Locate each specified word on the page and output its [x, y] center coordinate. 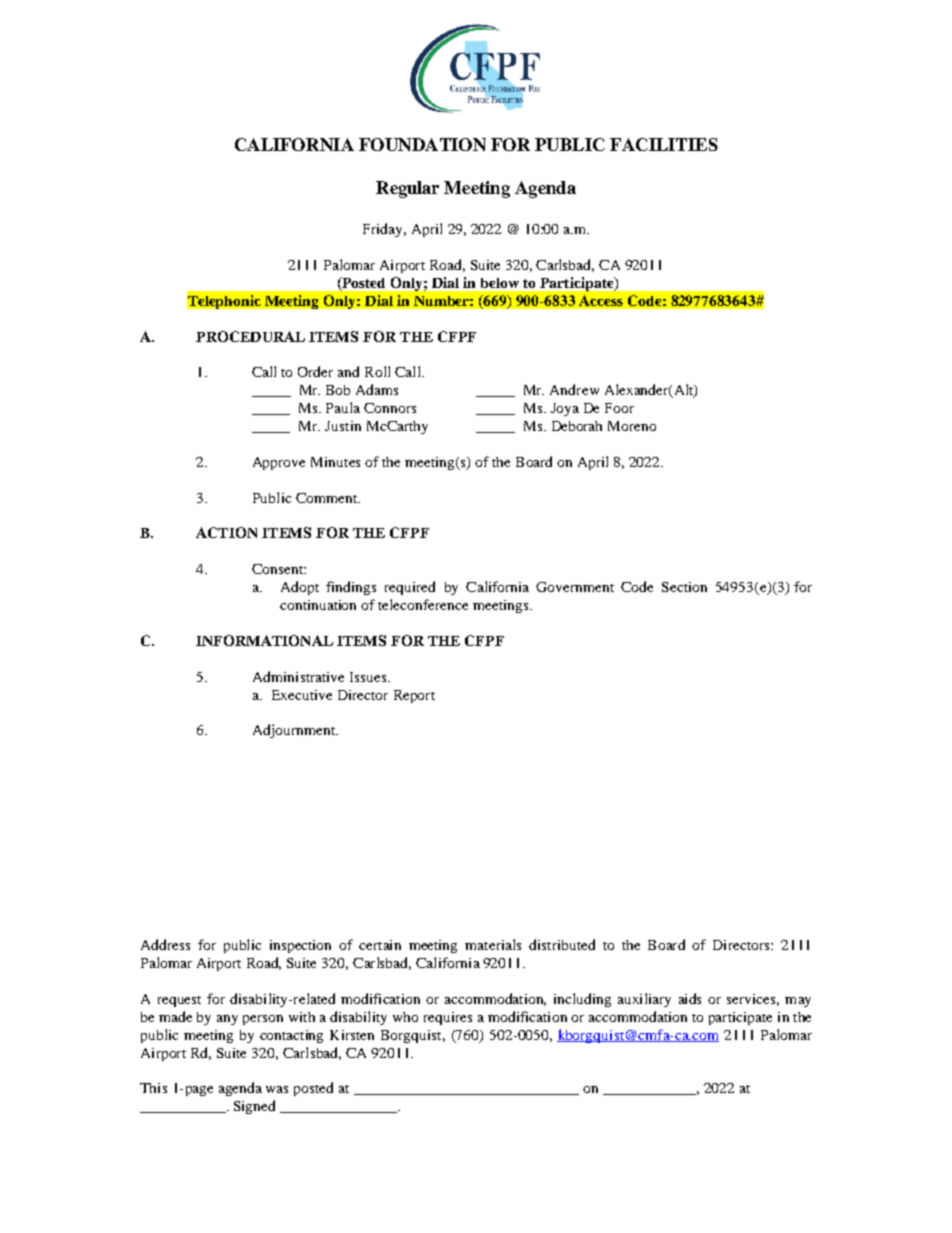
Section [684, 587]
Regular [407, 189]
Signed [254, 1107]
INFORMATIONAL [264, 640]
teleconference [423, 604]
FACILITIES [664, 144]
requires [448, 1018]
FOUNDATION [422, 144]
